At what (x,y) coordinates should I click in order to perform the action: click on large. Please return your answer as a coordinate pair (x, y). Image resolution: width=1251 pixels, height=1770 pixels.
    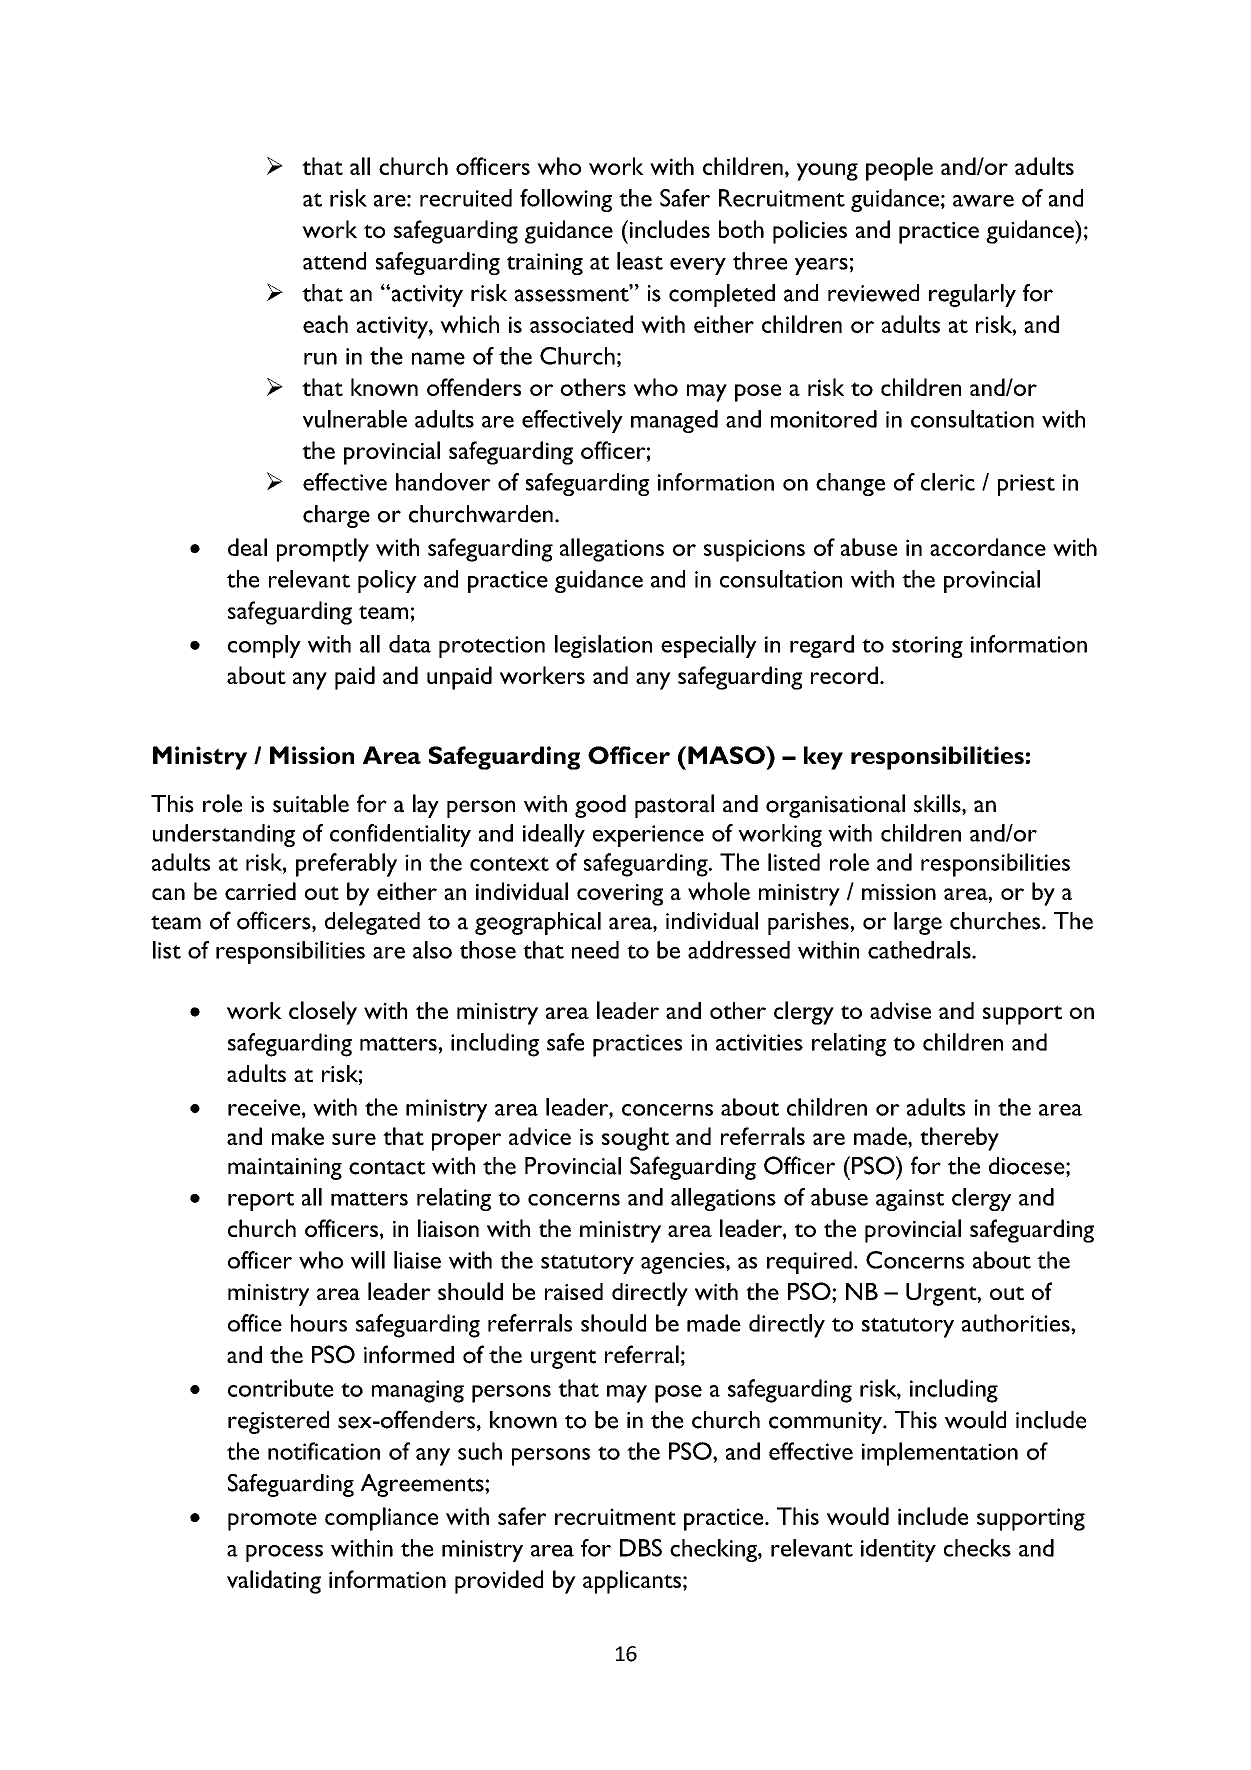
    Looking at the image, I should click on (918, 923).
